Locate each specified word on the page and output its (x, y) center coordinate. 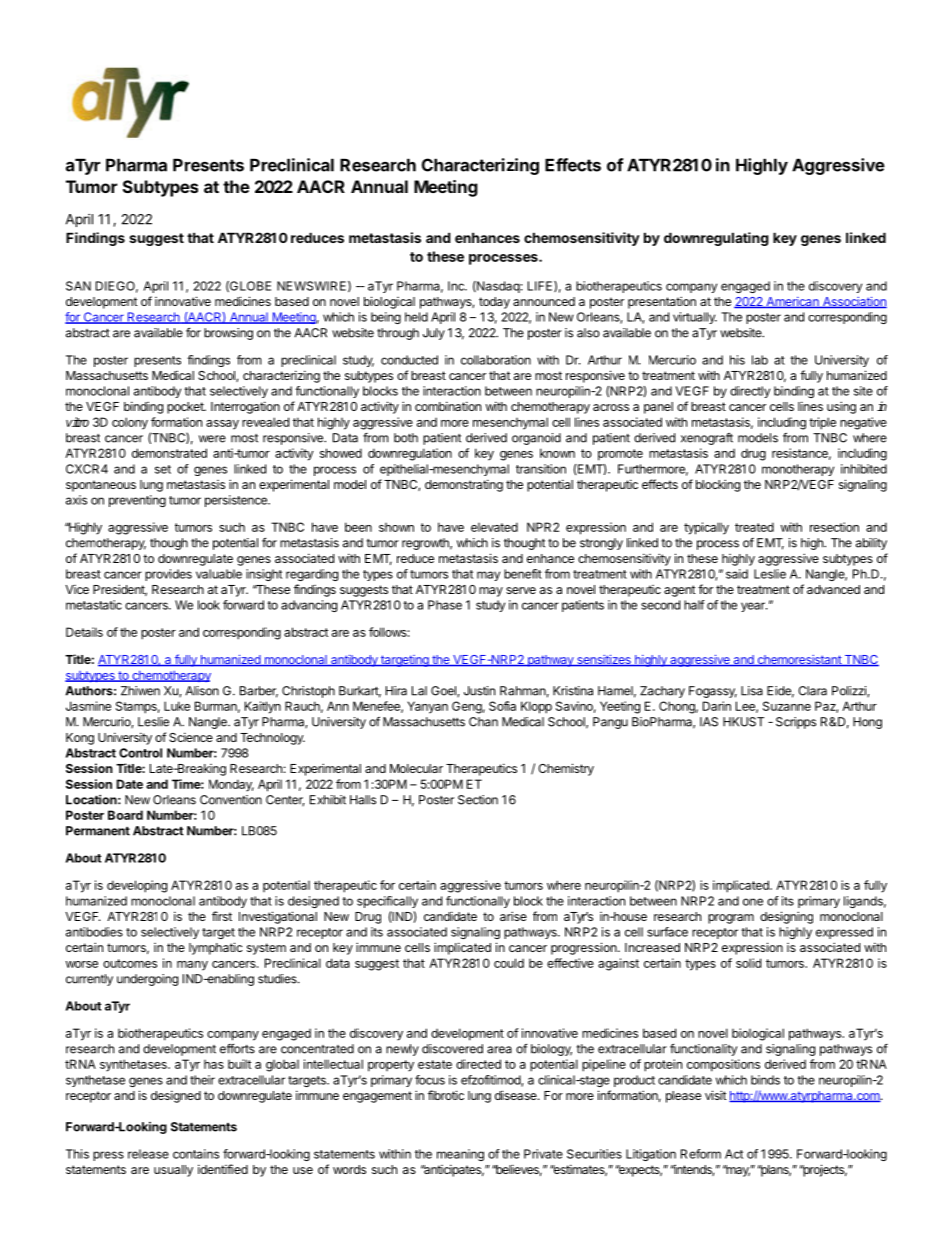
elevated (494, 527)
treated (754, 527)
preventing (137, 501)
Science (191, 737)
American (792, 302)
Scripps (796, 723)
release (148, 1154)
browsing (228, 334)
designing (786, 917)
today (494, 303)
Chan (483, 722)
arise (513, 916)
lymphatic (216, 948)
